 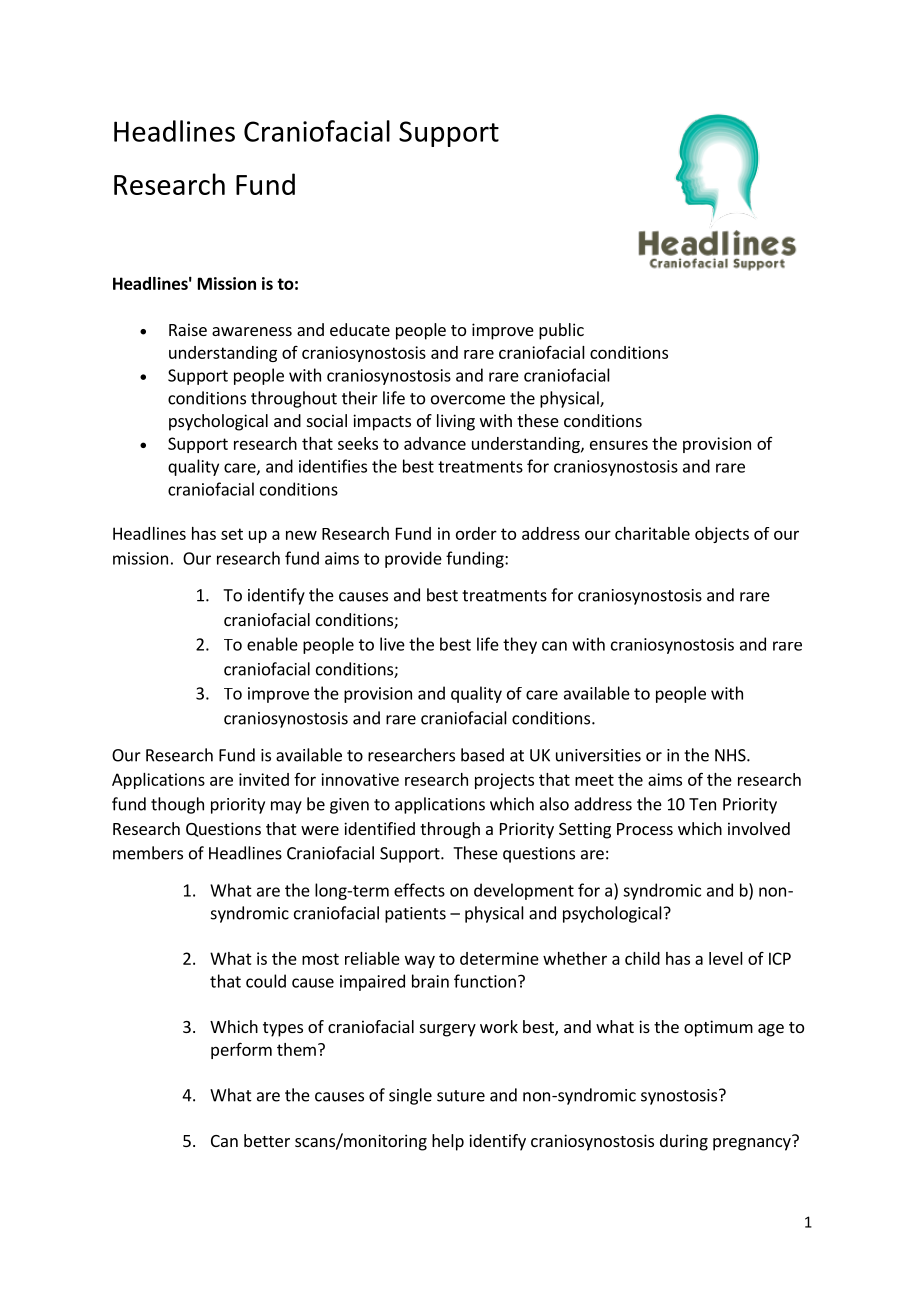 What do you see at coordinates (264, 779) in the screenshot?
I see `invited` at bounding box center [264, 779].
